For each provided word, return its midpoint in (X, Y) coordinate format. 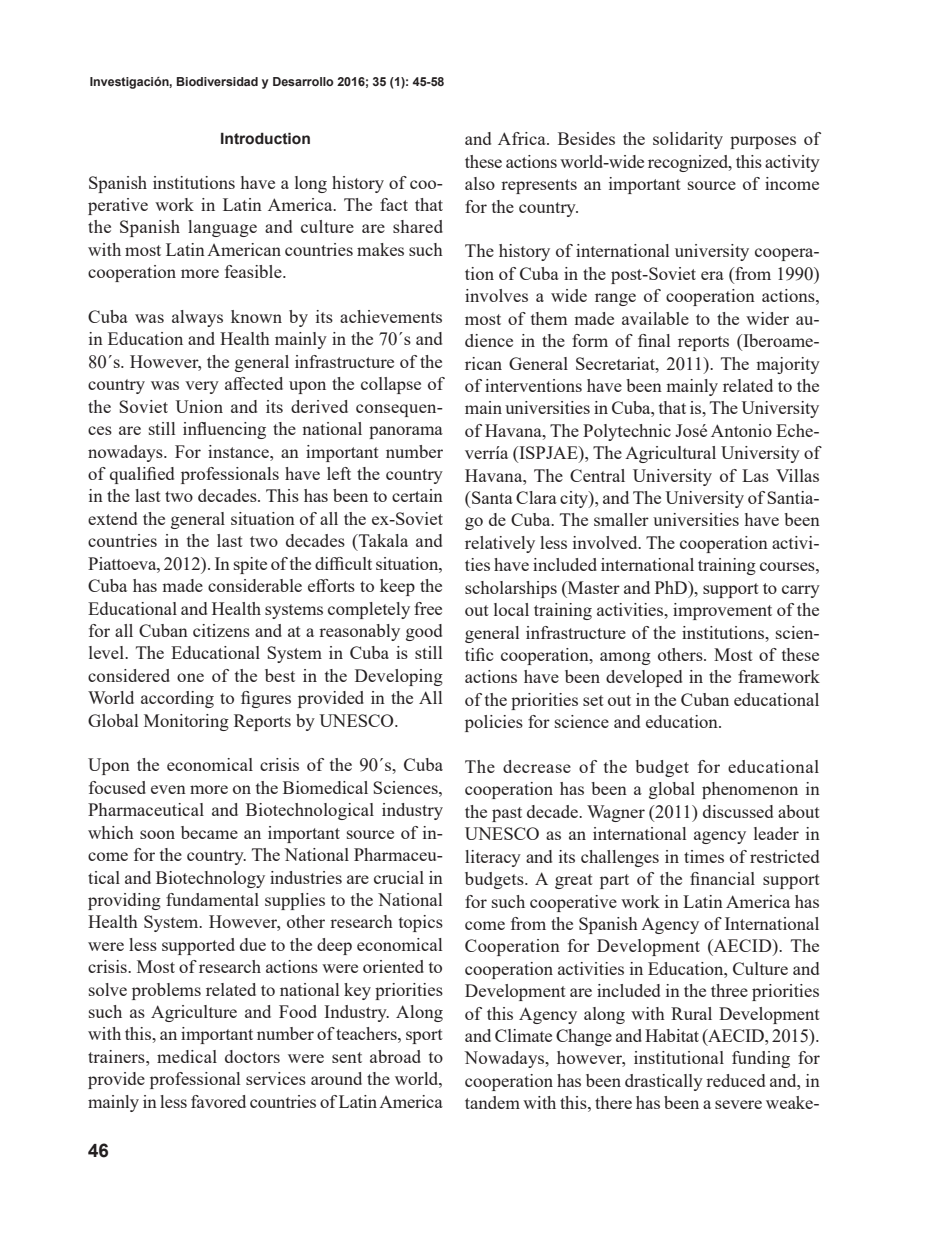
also (480, 183)
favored (218, 1101)
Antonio (741, 430)
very (202, 387)
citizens (221, 630)
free (428, 608)
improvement (722, 611)
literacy (493, 858)
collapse (391, 385)
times (704, 856)
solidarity (688, 140)
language (222, 228)
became (209, 832)
